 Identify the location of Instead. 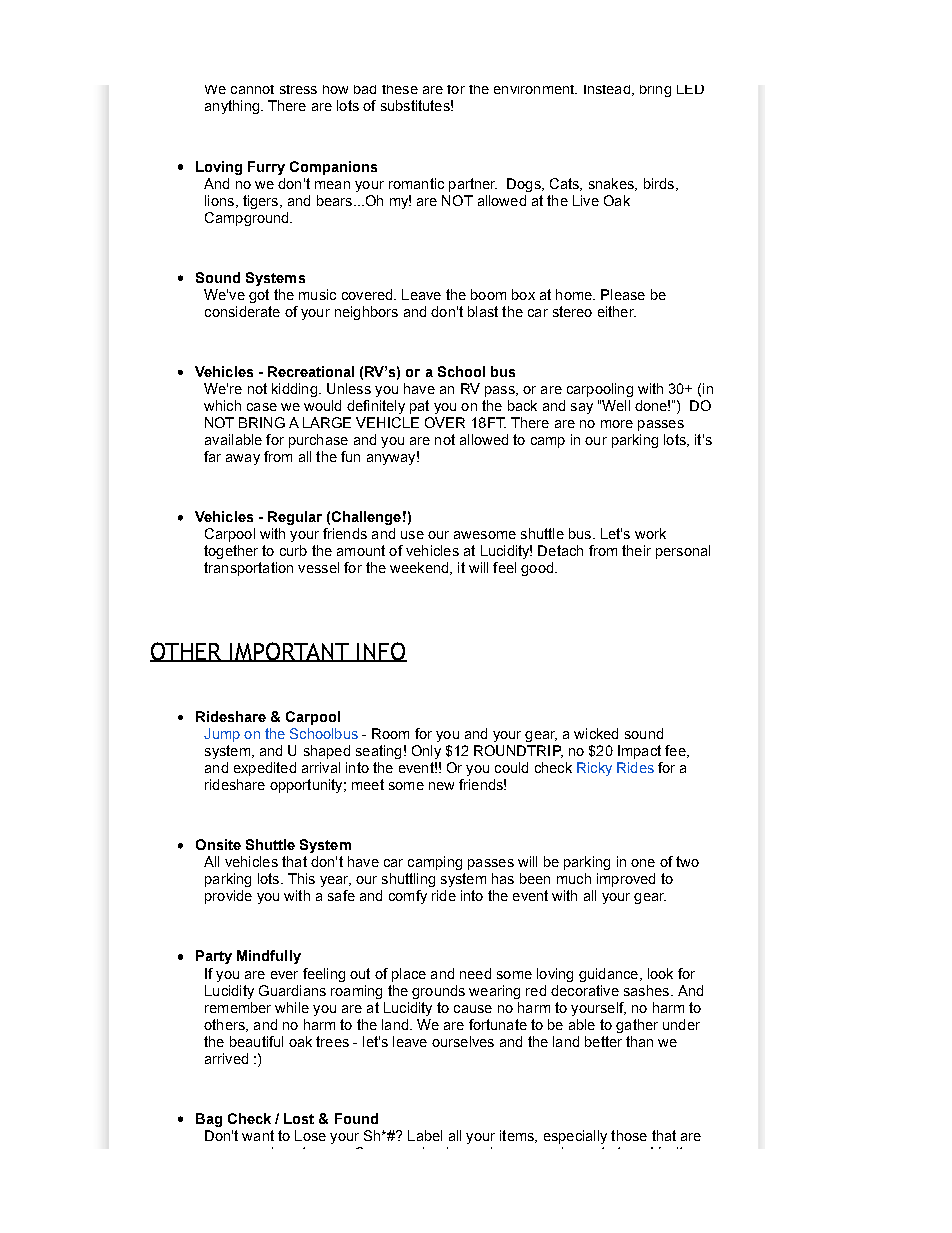
(607, 89).
